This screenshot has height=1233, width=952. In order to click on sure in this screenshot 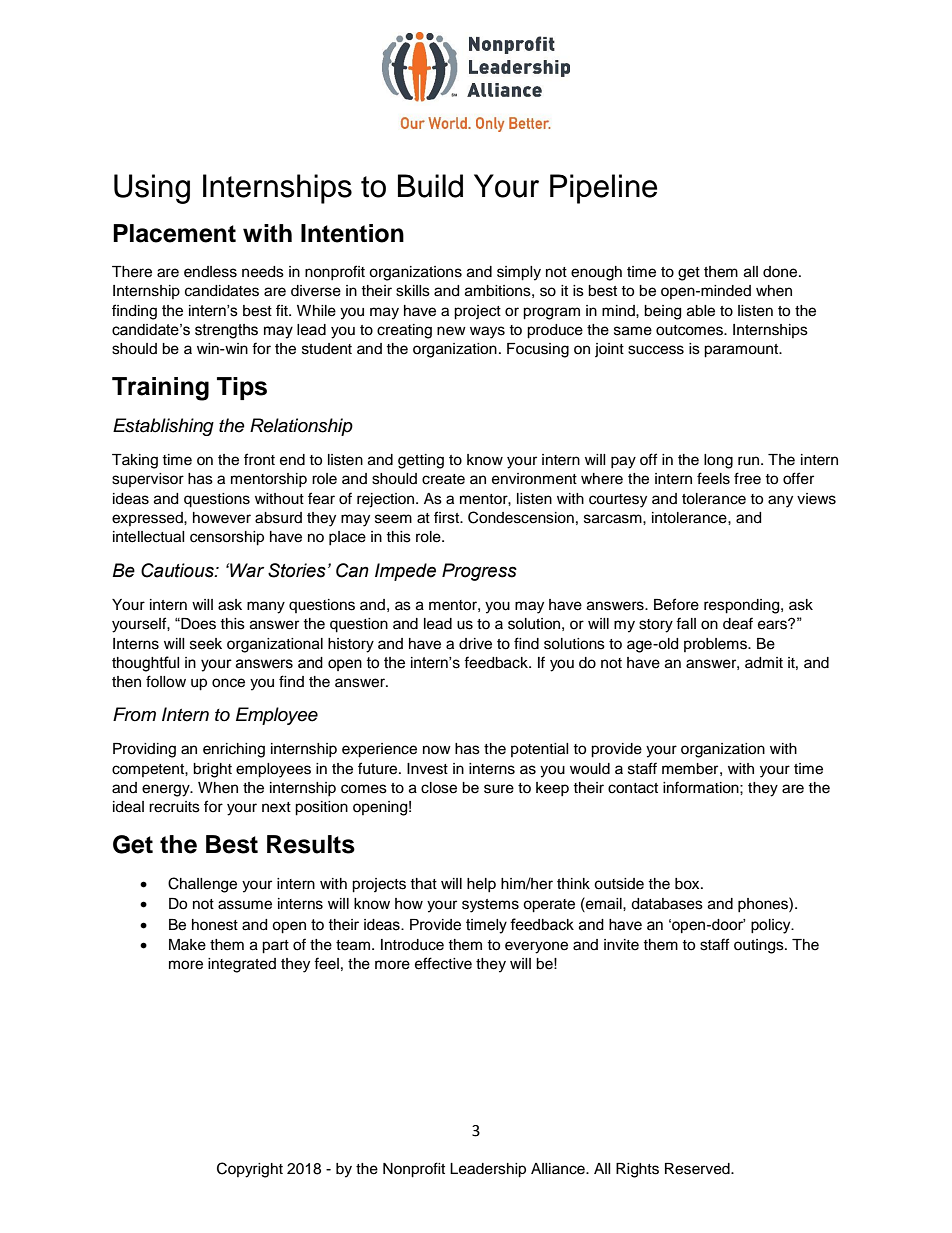, I will do `click(499, 789)`.
